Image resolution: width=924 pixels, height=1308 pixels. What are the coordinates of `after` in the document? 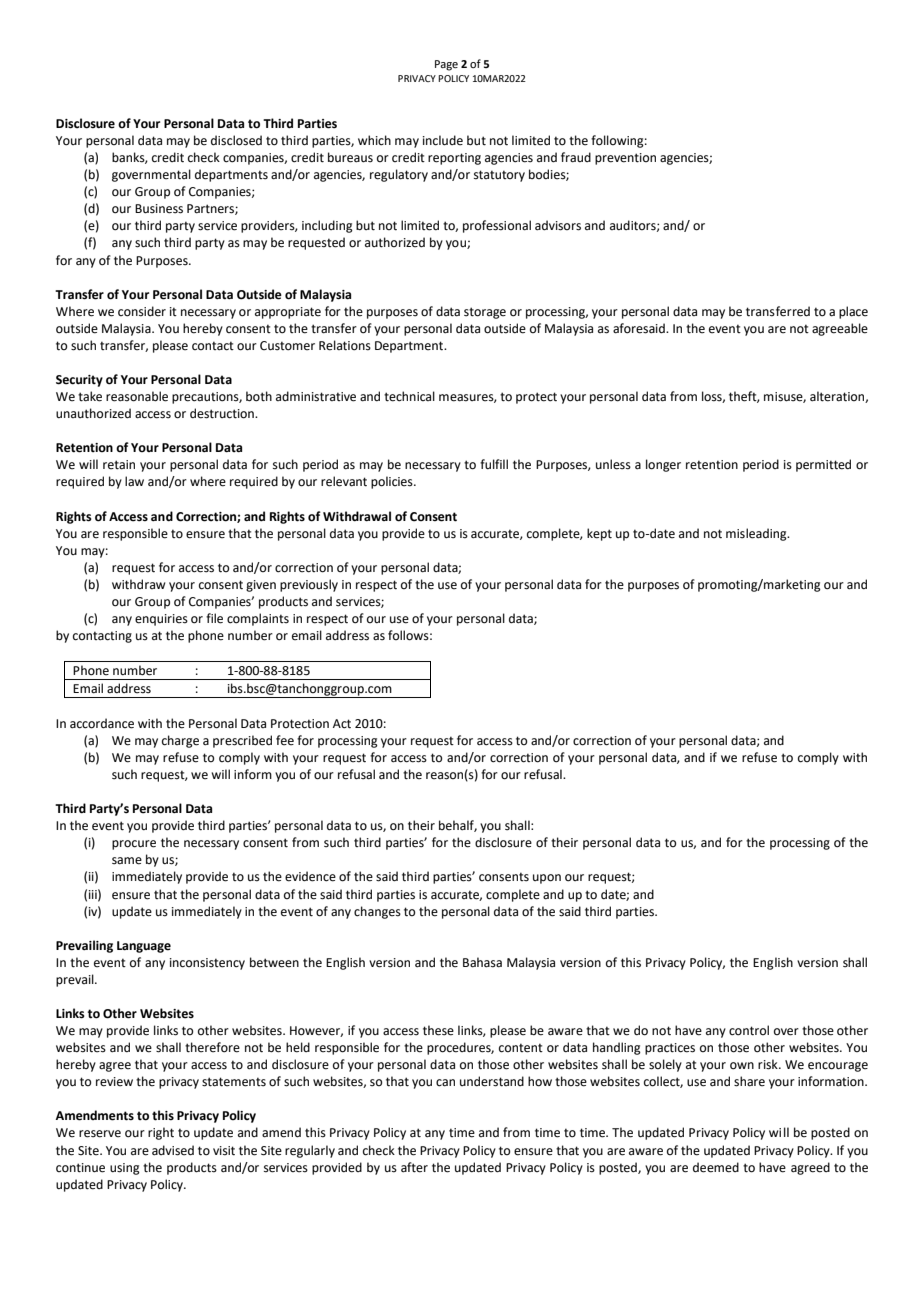 It's located at (414, 1167).
